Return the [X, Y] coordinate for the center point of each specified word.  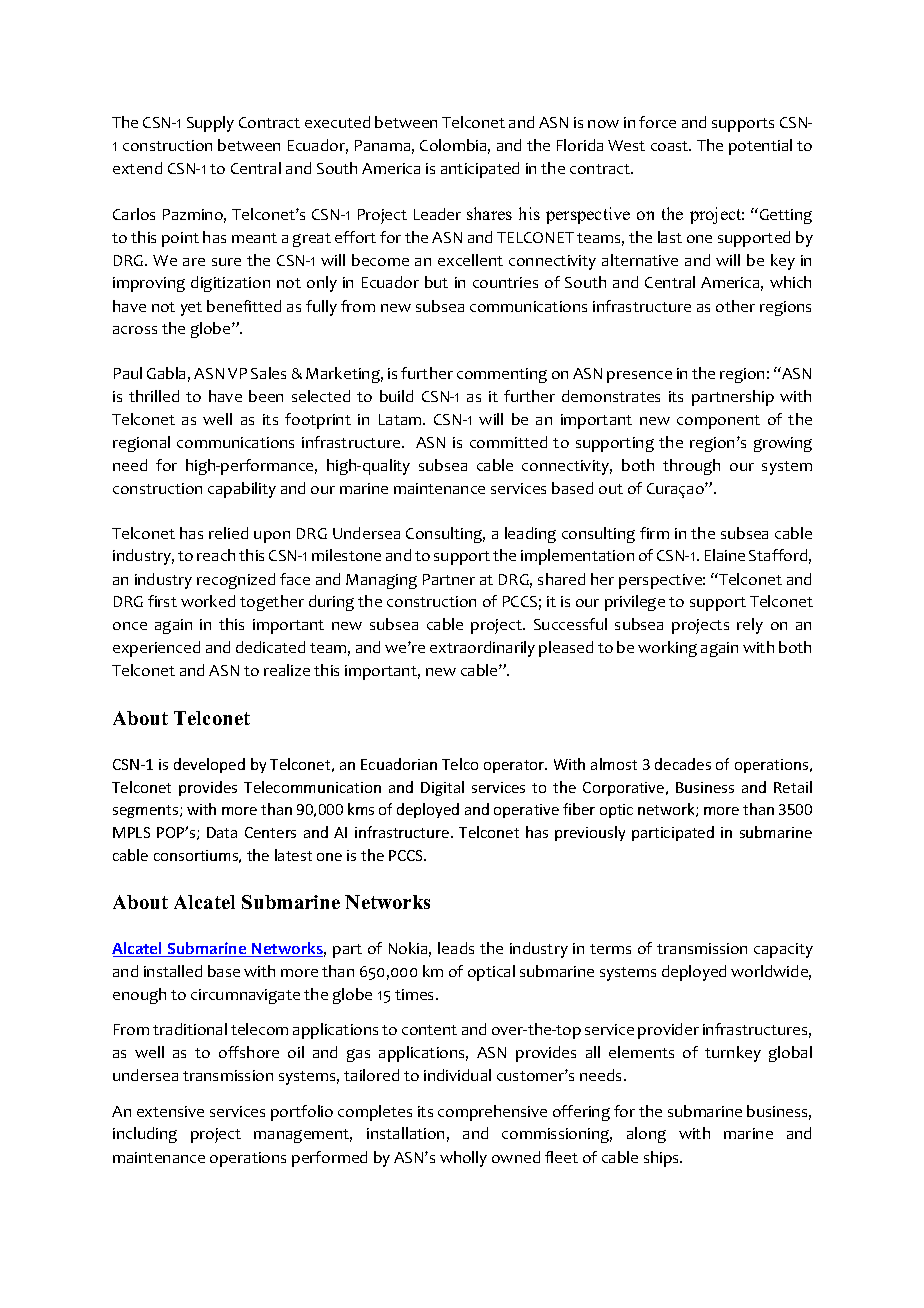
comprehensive [492, 1113]
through [691, 467]
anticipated [480, 170]
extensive [170, 1111]
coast [671, 146]
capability [242, 490]
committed [508, 442]
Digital [442, 788]
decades [683, 764]
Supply [210, 124]
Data [222, 832]
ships [663, 1159]
